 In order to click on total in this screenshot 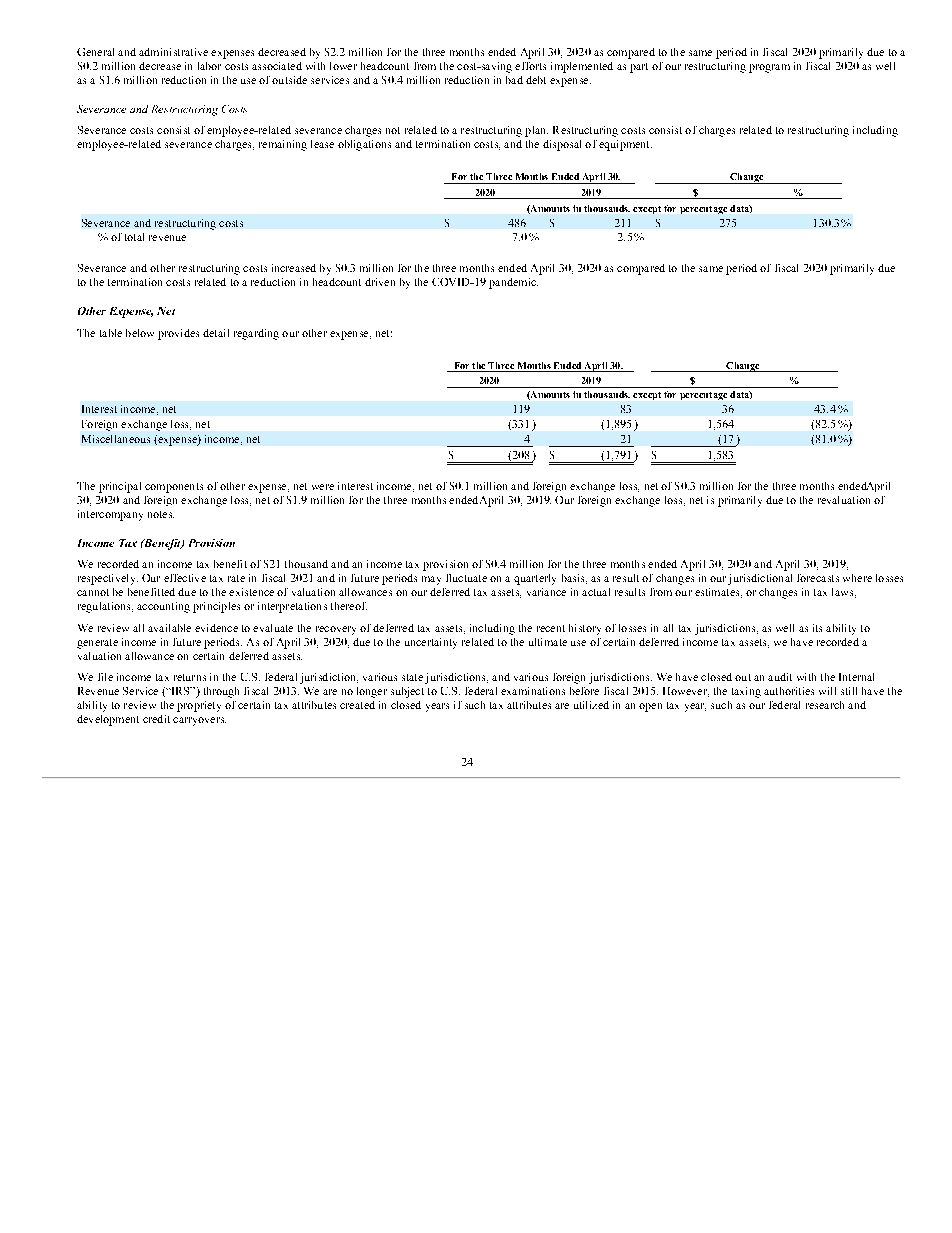, I will do `click(134, 237)`.
